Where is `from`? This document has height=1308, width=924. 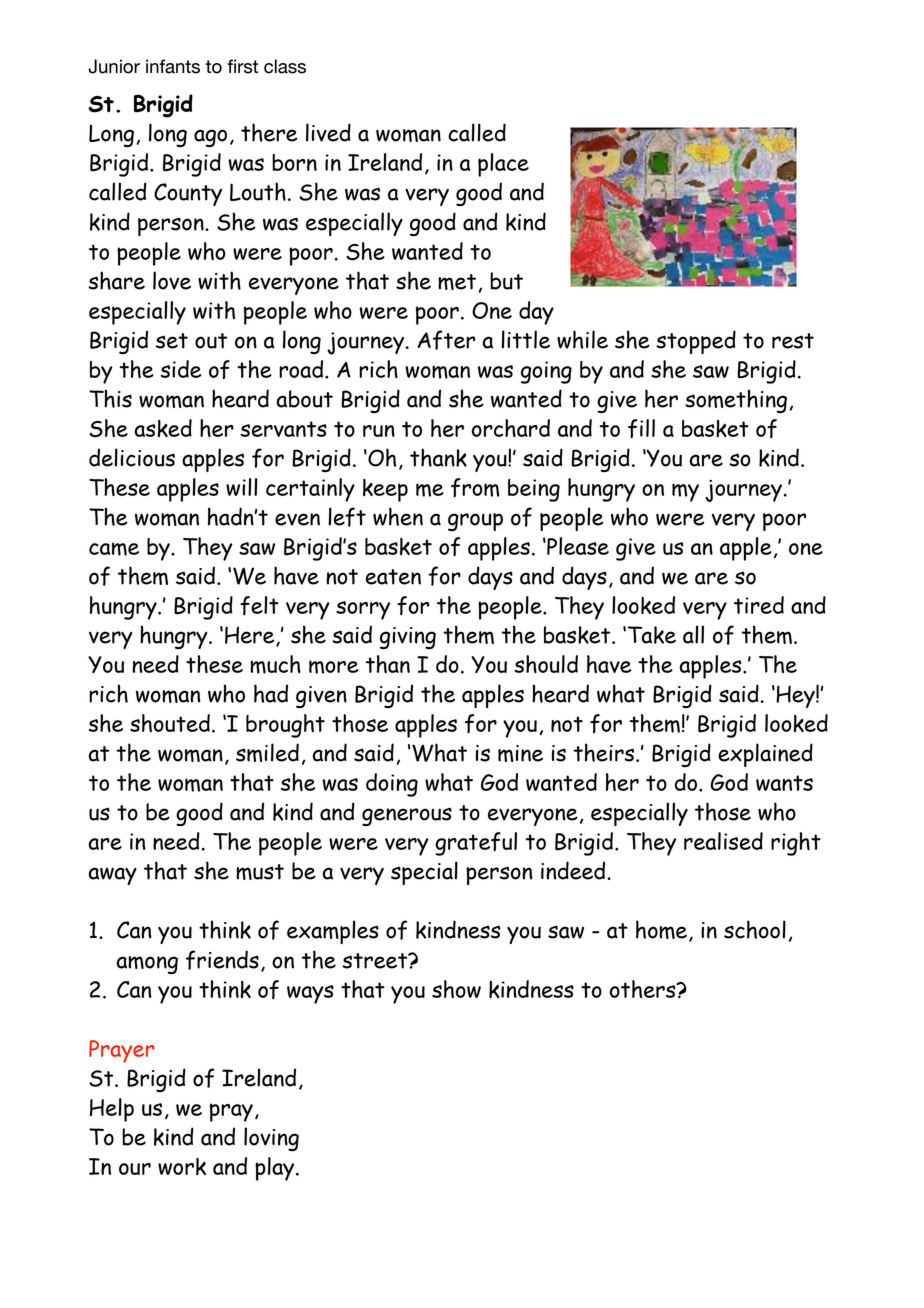 from is located at coordinates (475, 487).
